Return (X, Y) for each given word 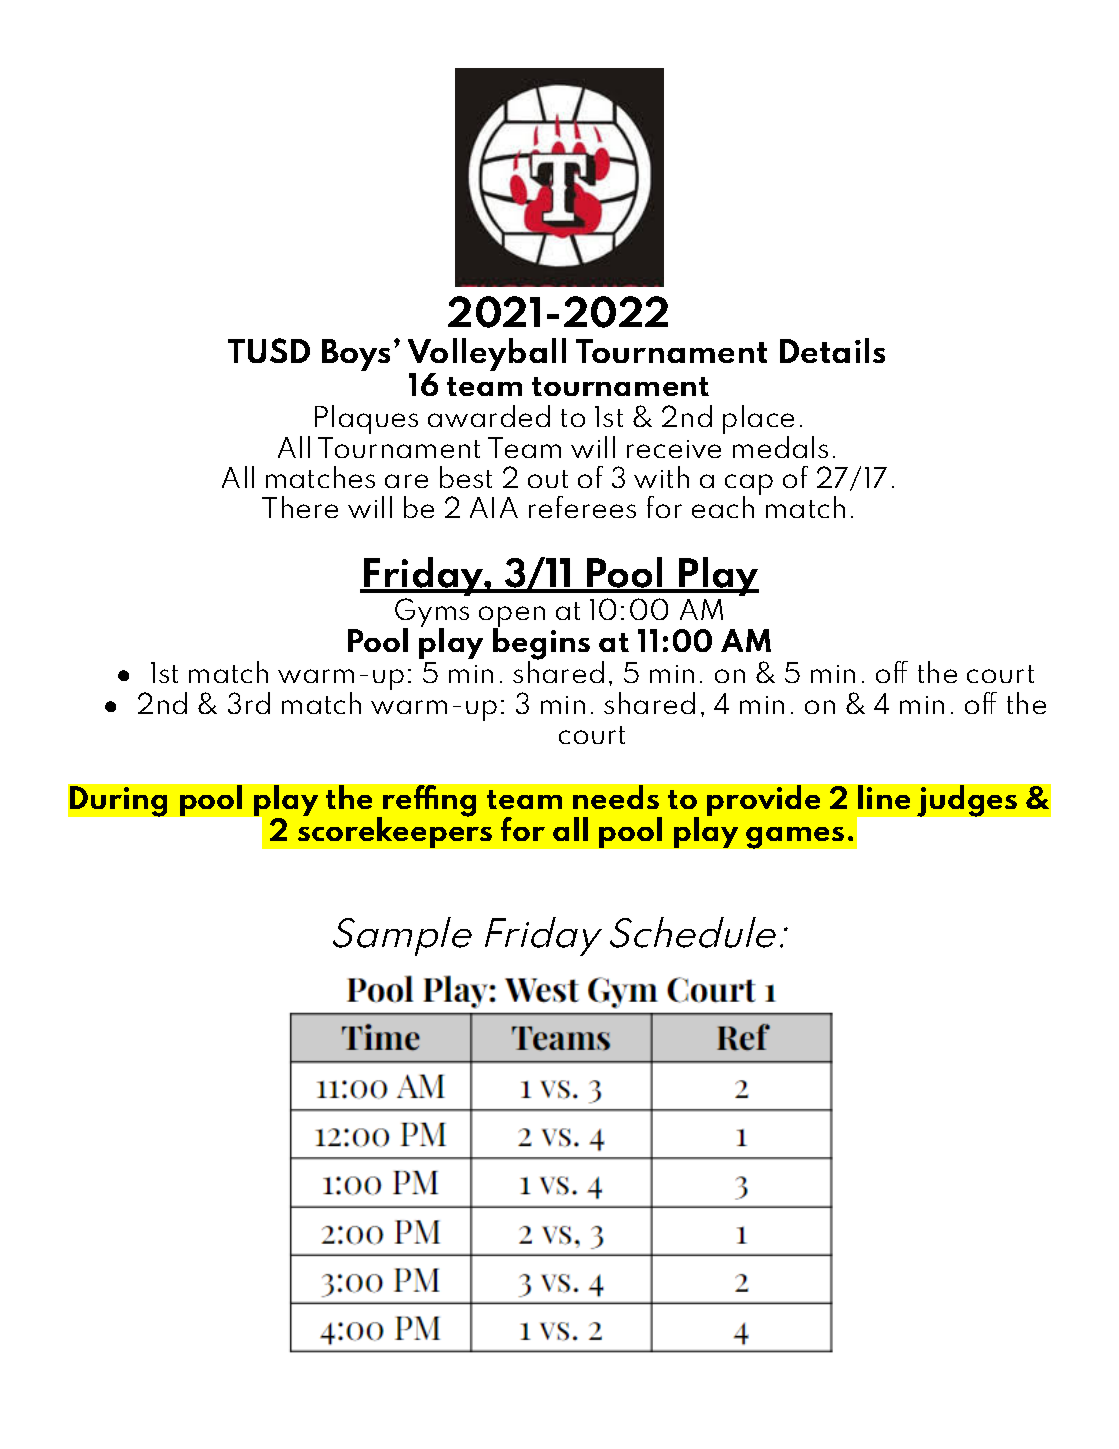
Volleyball (487, 356)
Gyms (432, 614)
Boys (356, 355)
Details (832, 350)
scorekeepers (395, 832)
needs (616, 797)
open (512, 618)
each (723, 507)
